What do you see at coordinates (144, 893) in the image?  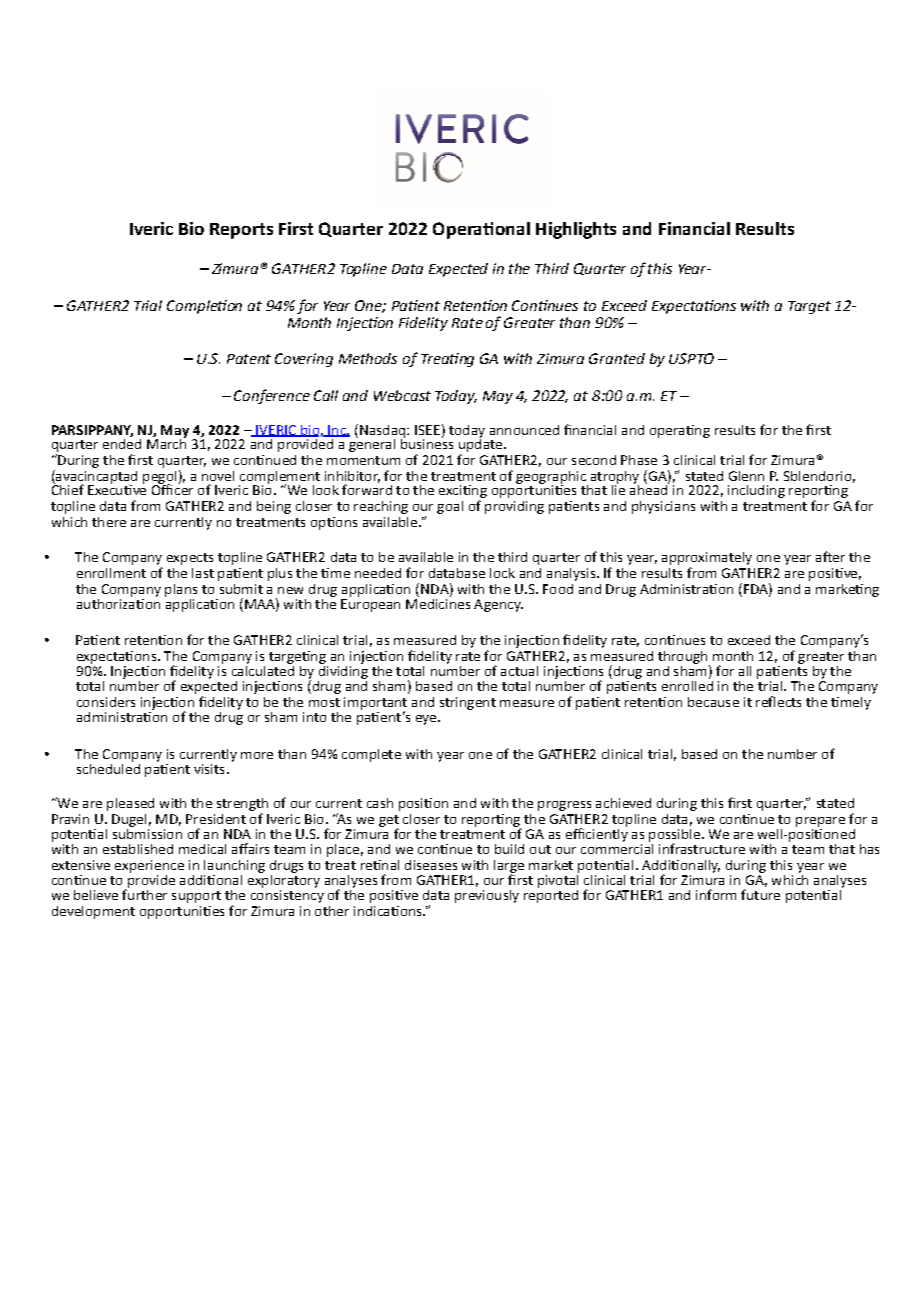 I see `further` at bounding box center [144, 893].
